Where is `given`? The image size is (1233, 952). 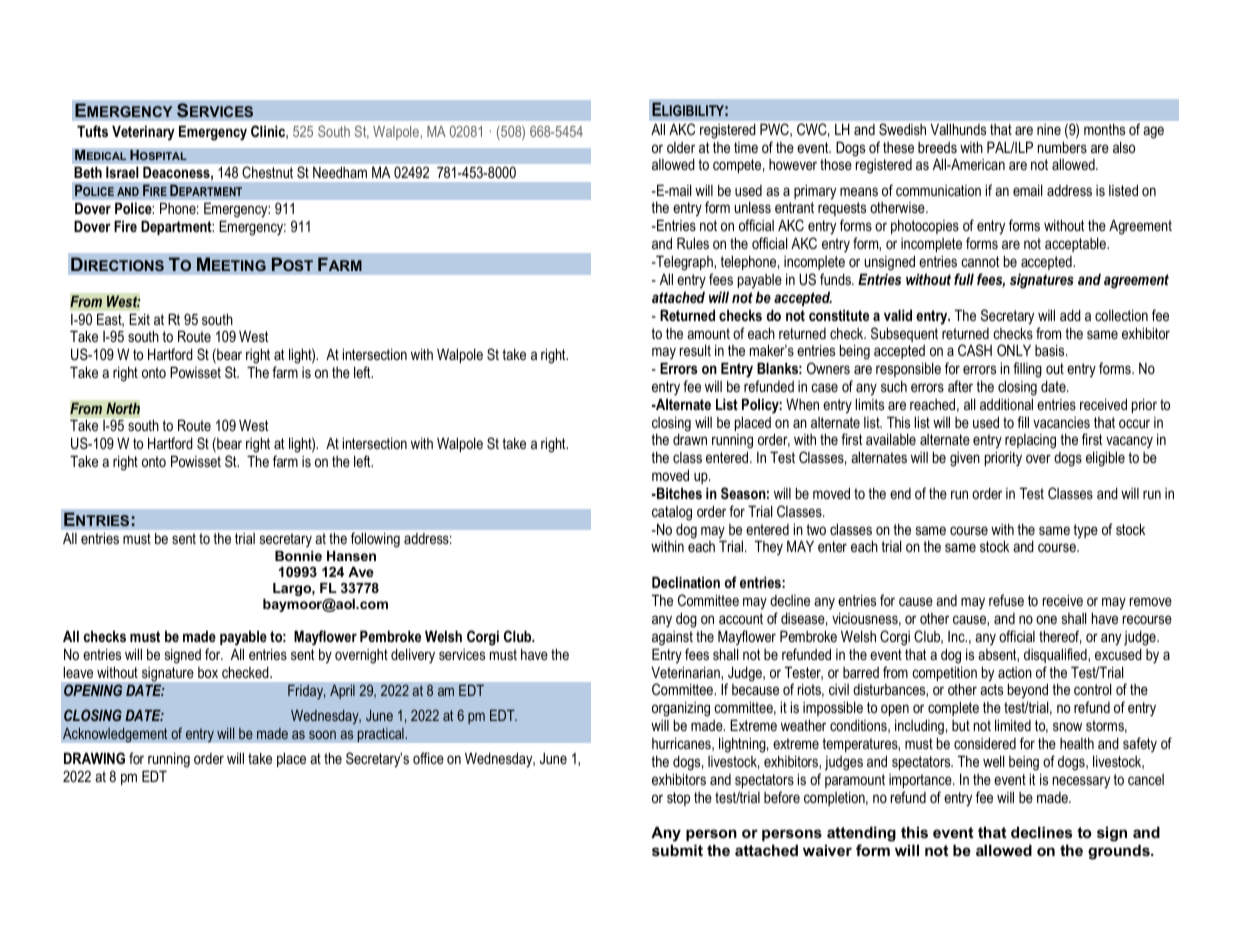
given is located at coordinates (965, 459).
